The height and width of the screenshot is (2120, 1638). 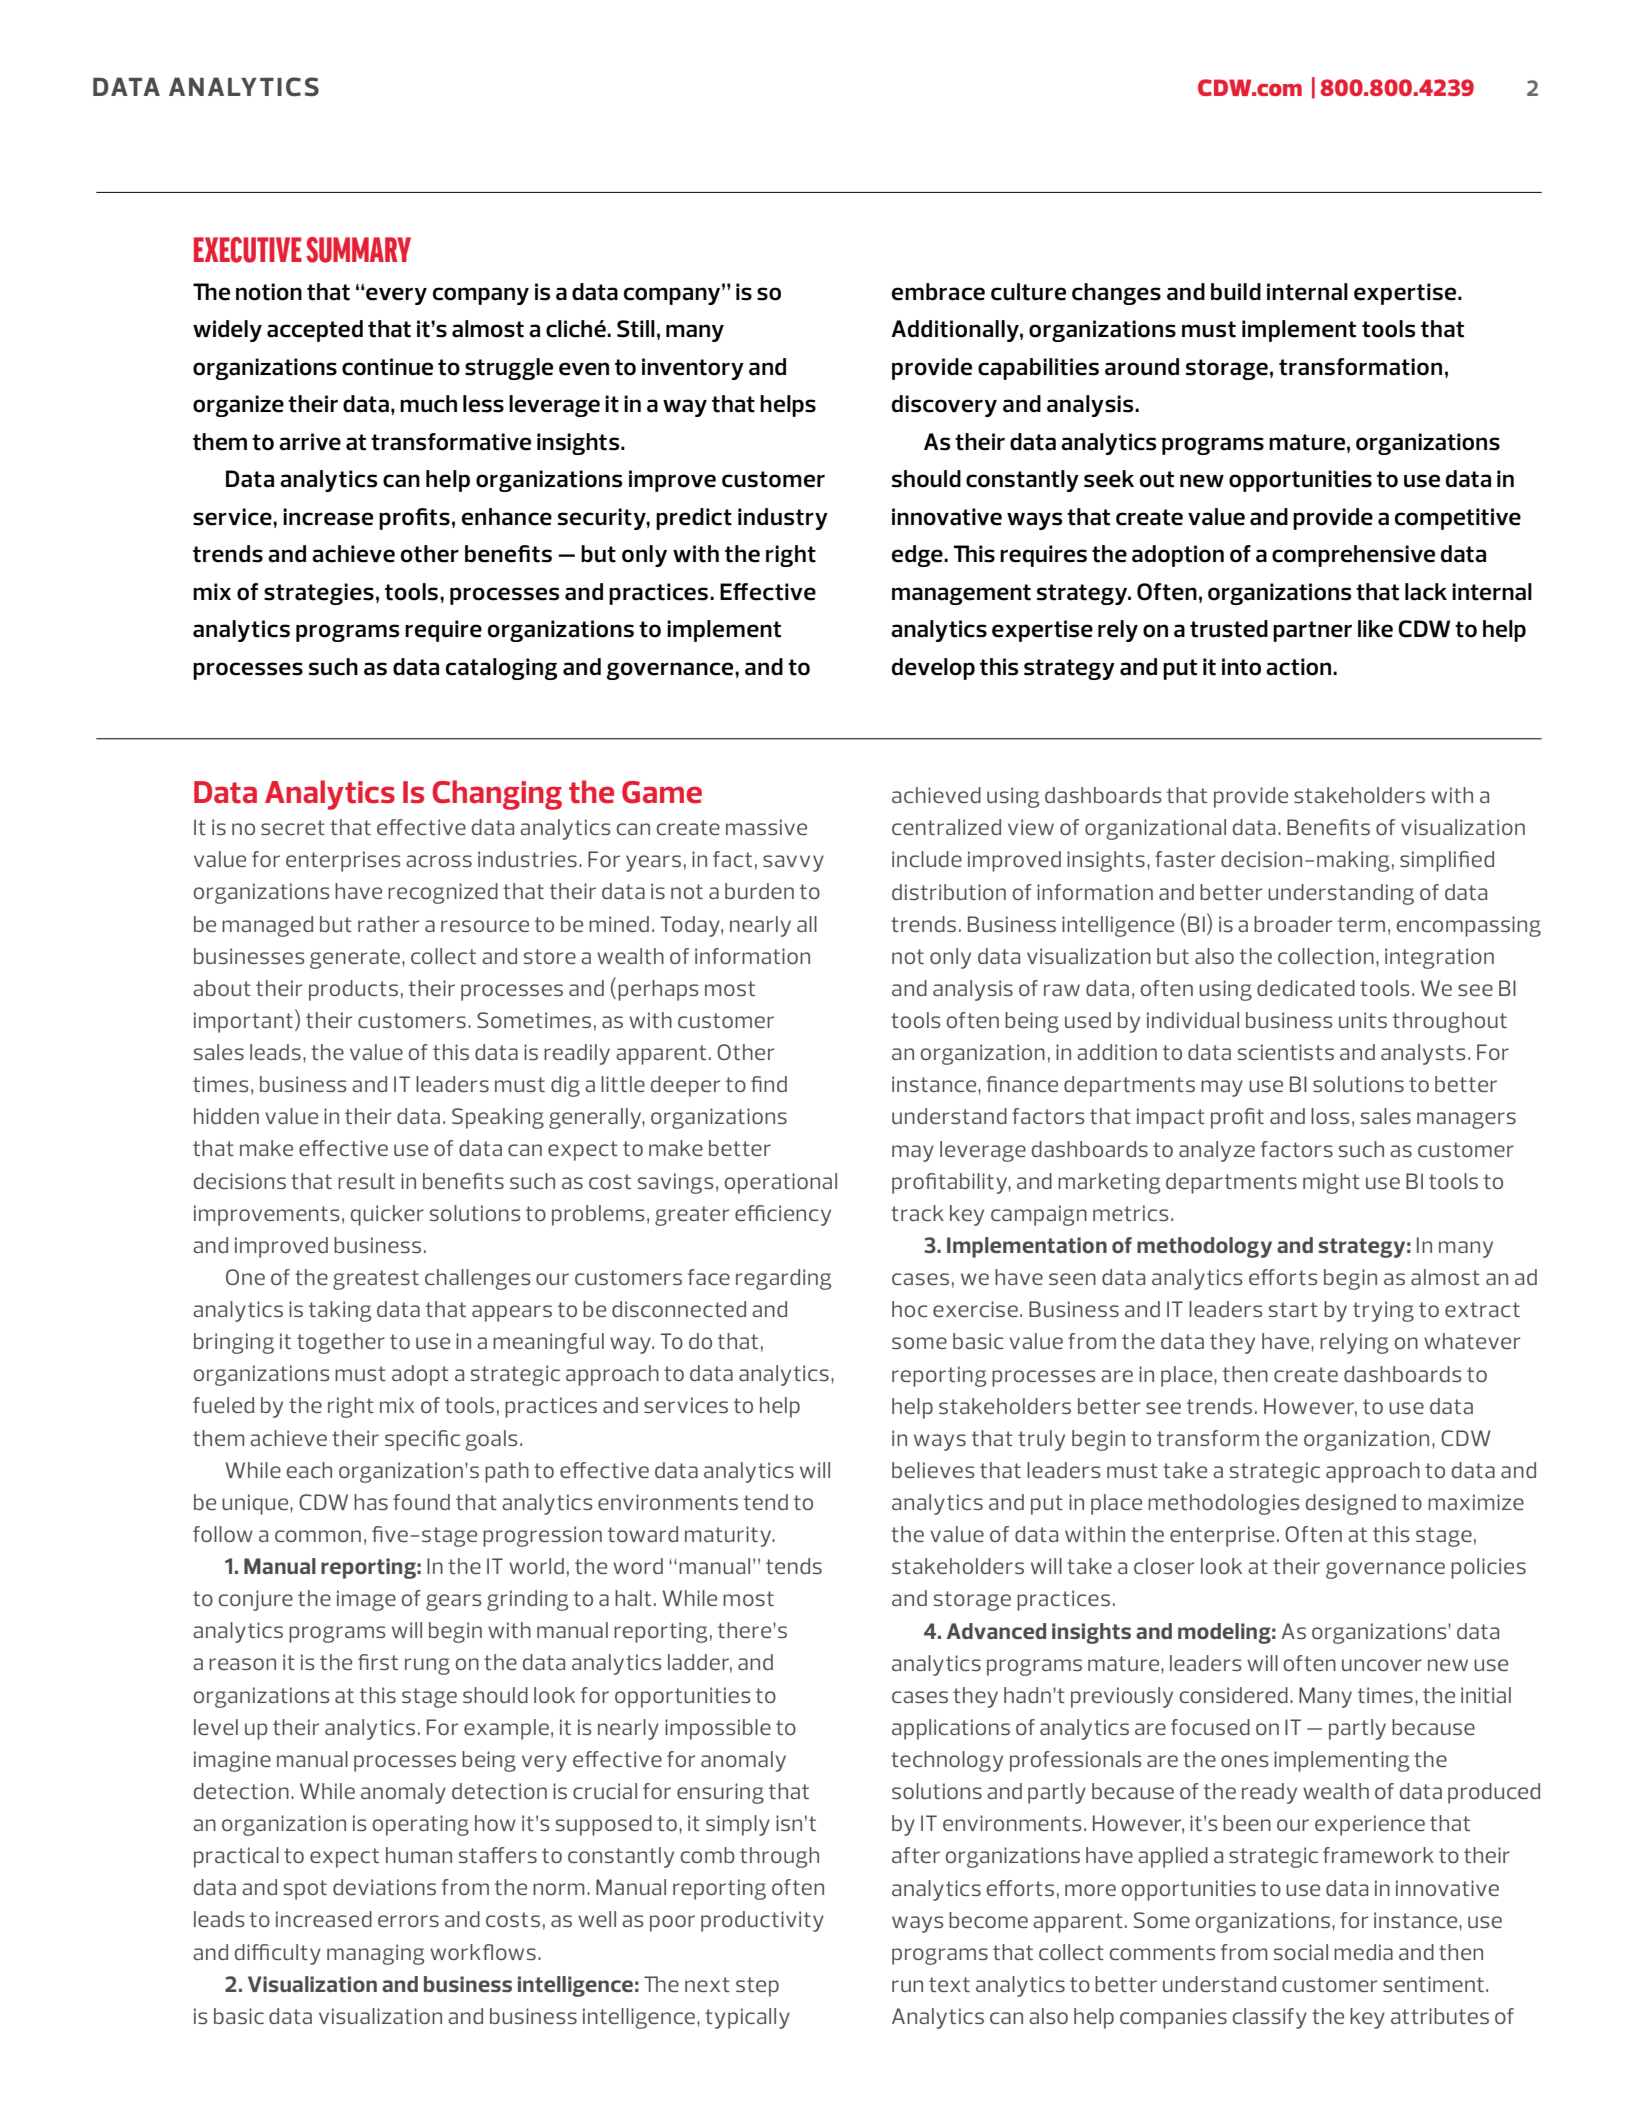 I want to click on partner, so click(x=1312, y=631).
